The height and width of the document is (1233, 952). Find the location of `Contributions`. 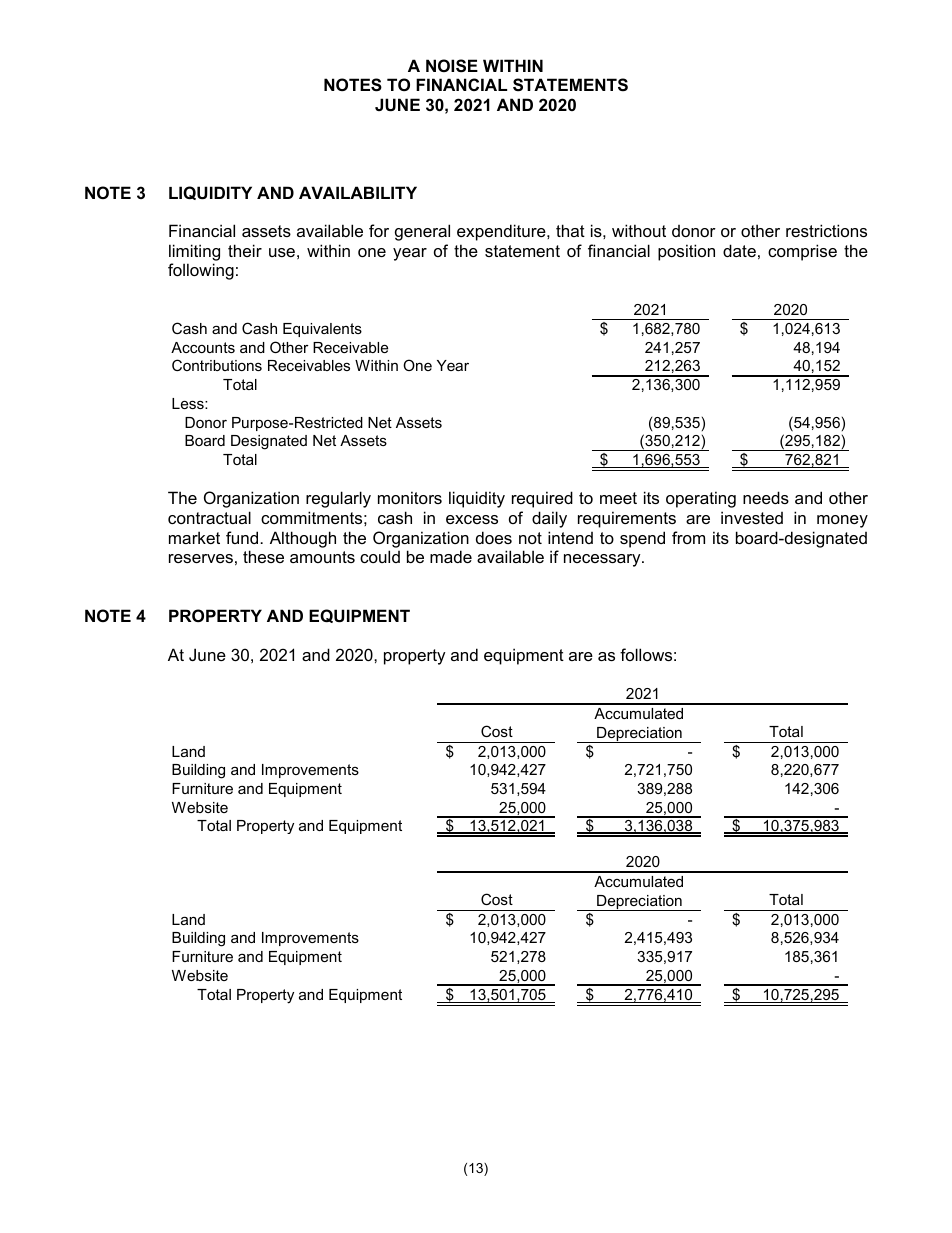

Contributions is located at coordinates (217, 365).
